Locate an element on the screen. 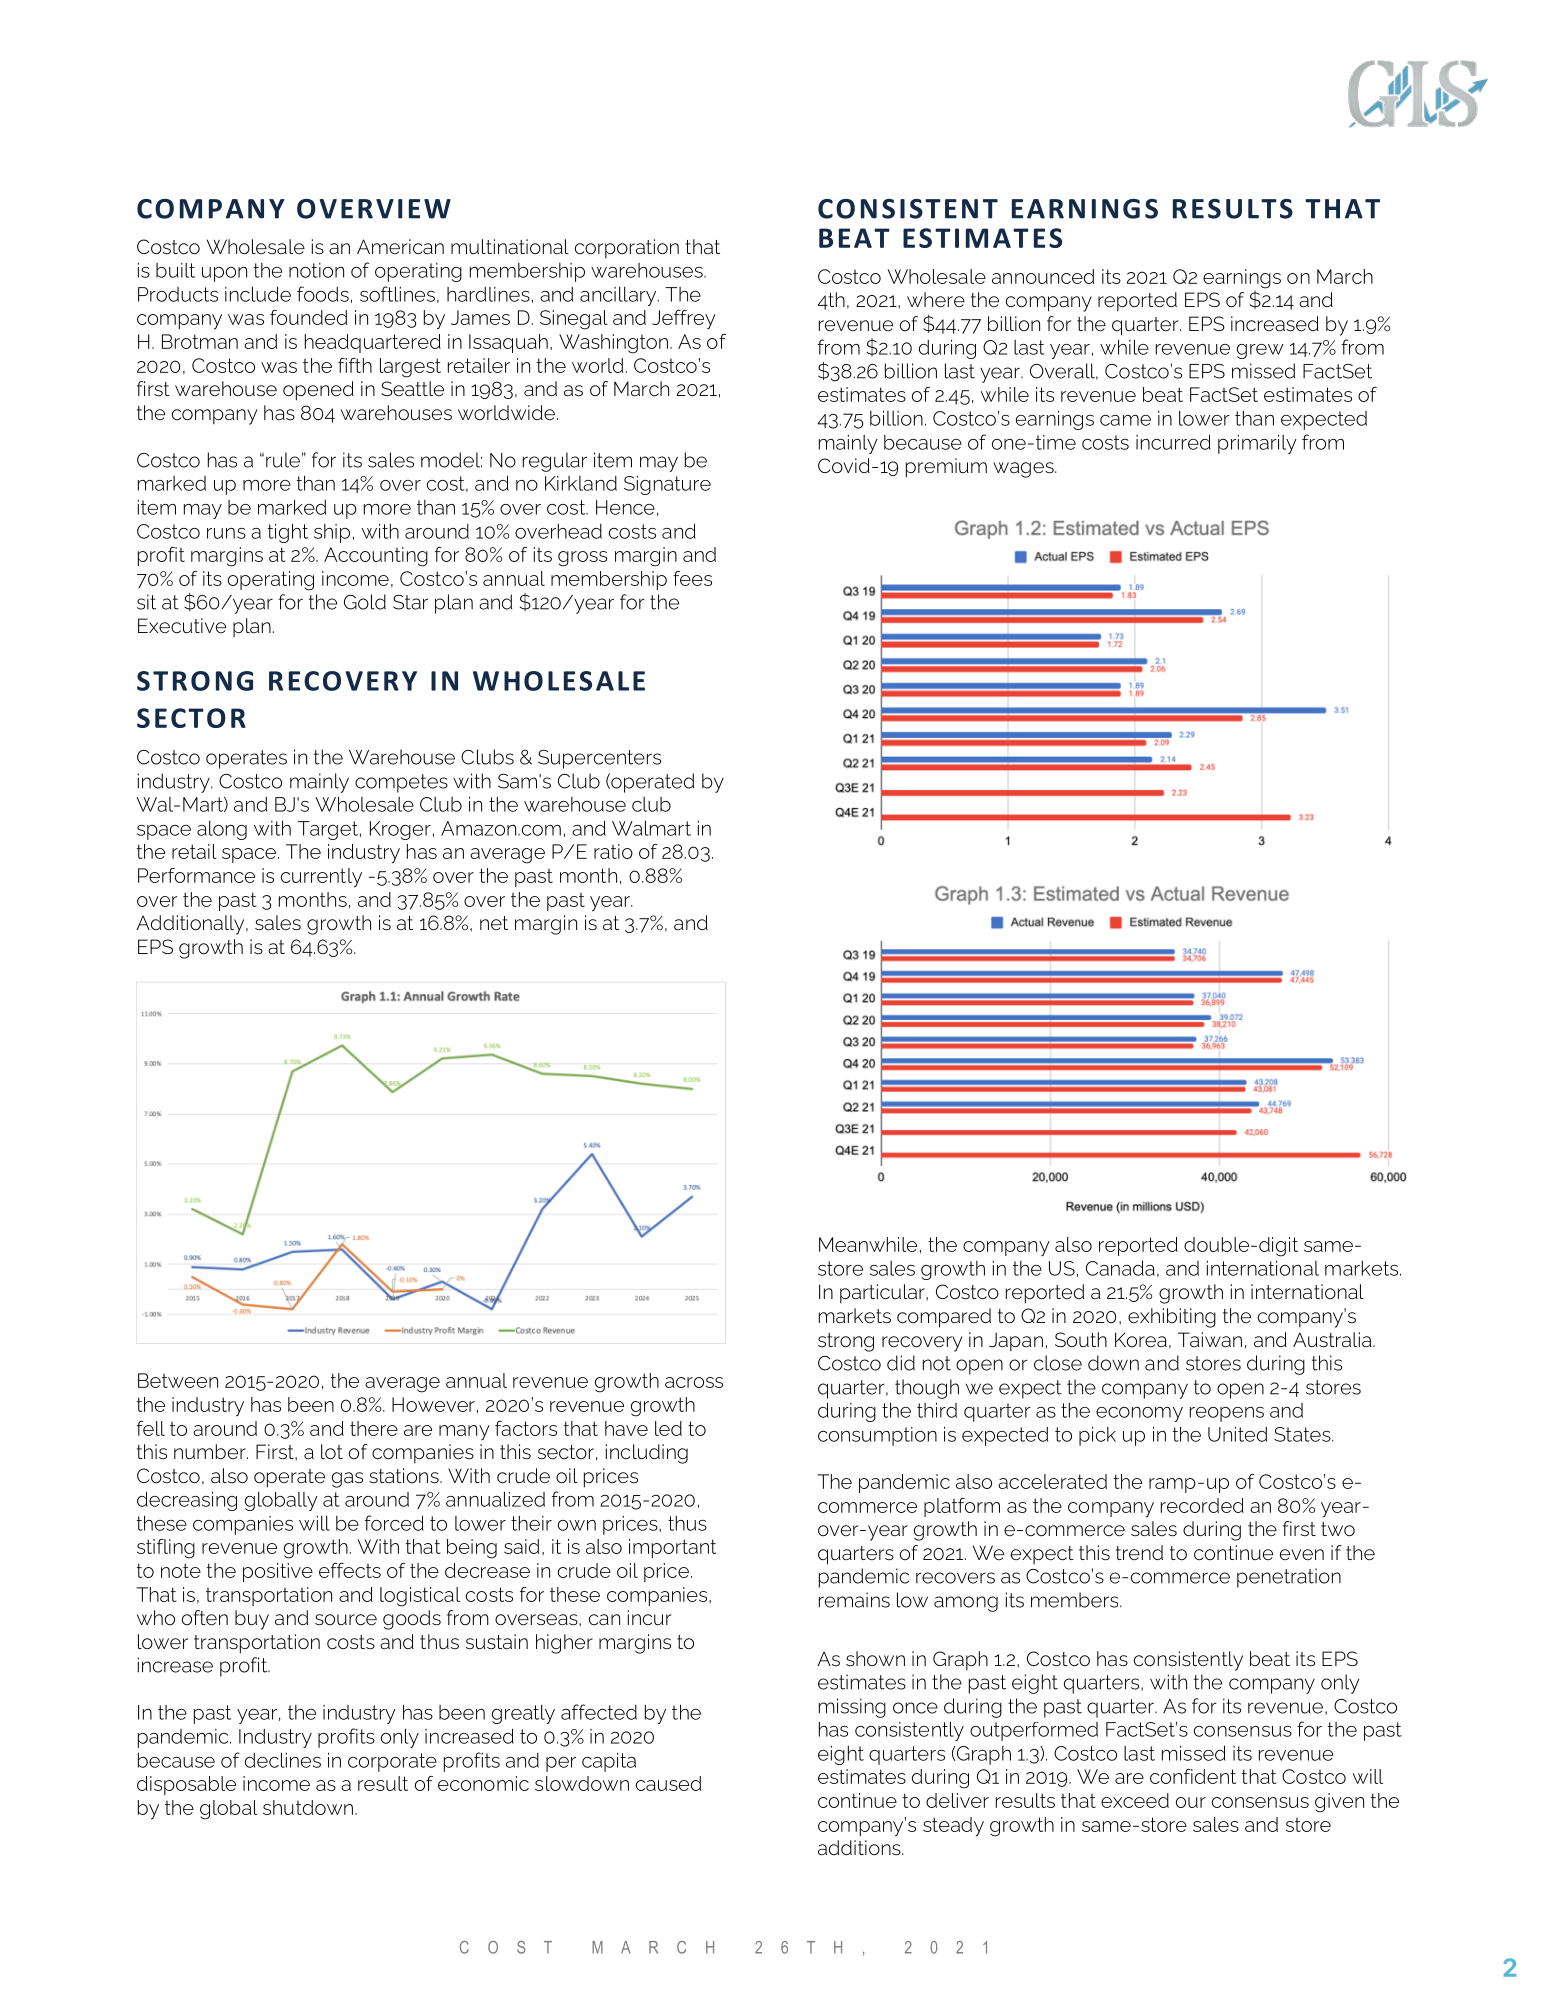 The width and height of the screenshot is (1543, 1997). across is located at coordinates (694, 1382).
